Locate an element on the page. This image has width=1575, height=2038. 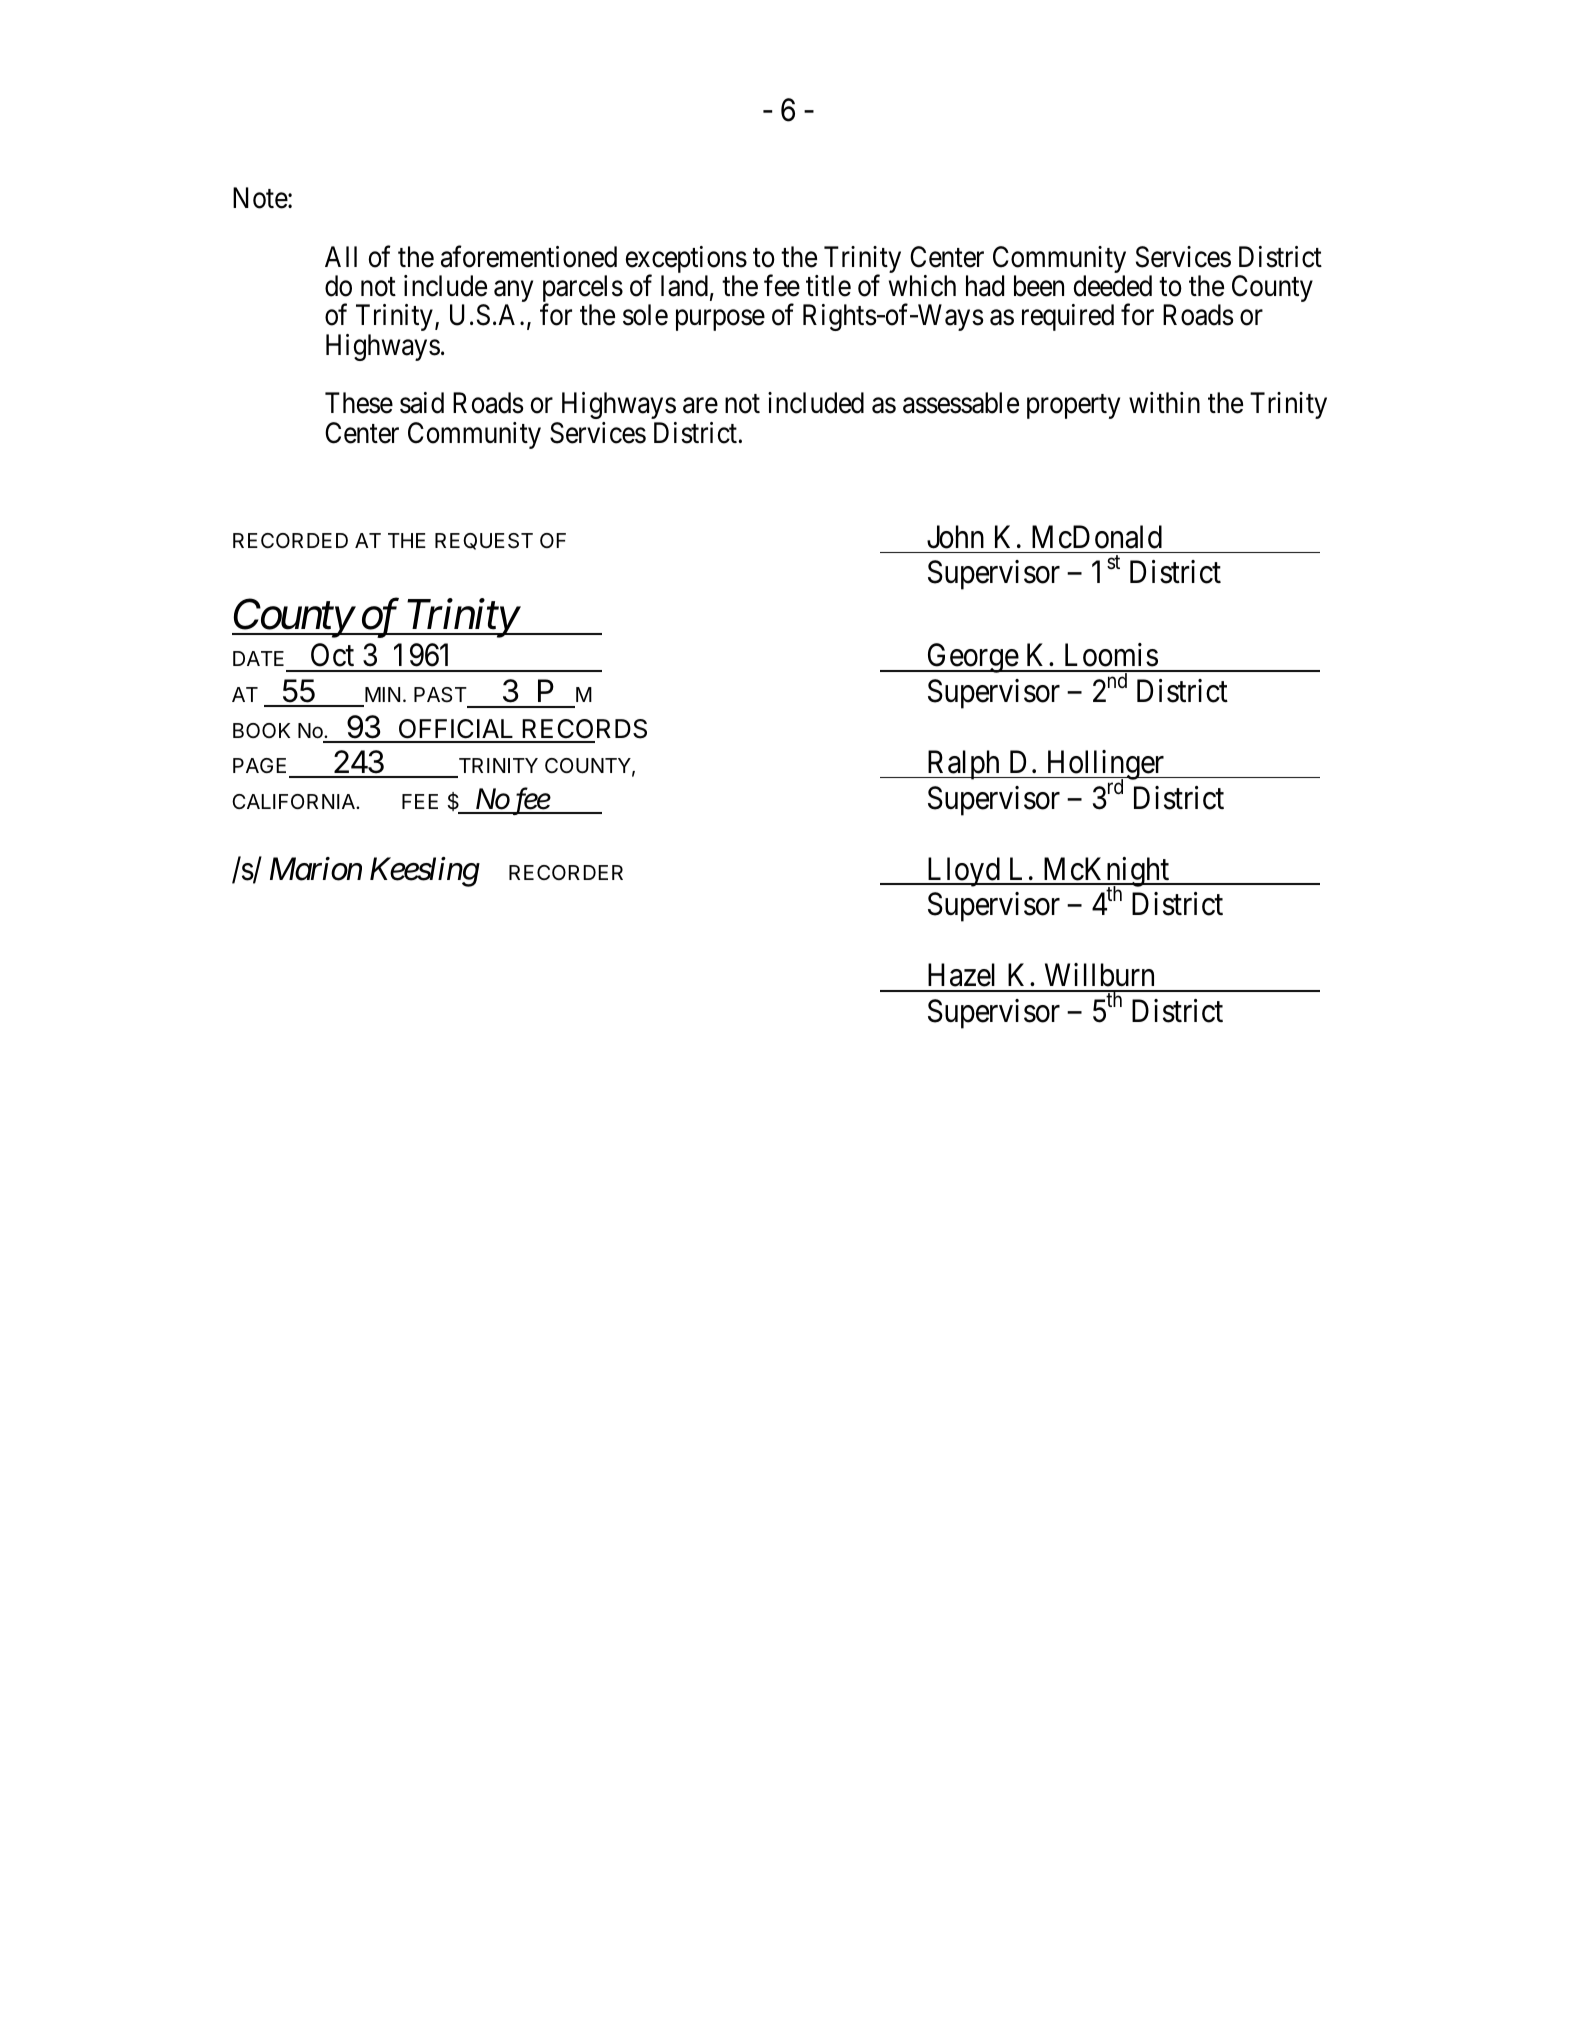
RECORDER is located at coordinates (566, 872).
